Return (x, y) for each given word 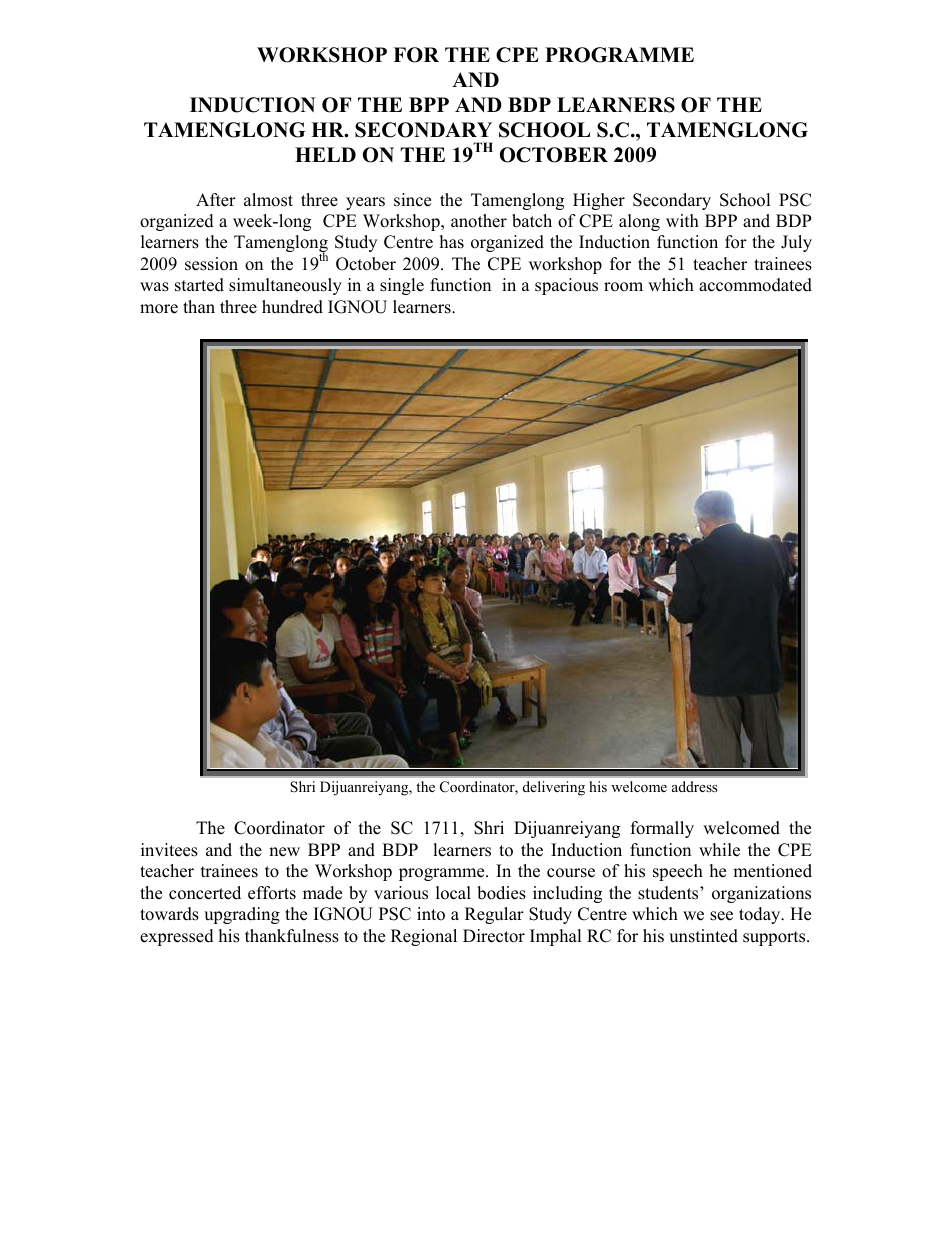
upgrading (242, 915)
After (216, 200)
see (721, 916)
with (682, 220)
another (479, 221)
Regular (494, 915)
